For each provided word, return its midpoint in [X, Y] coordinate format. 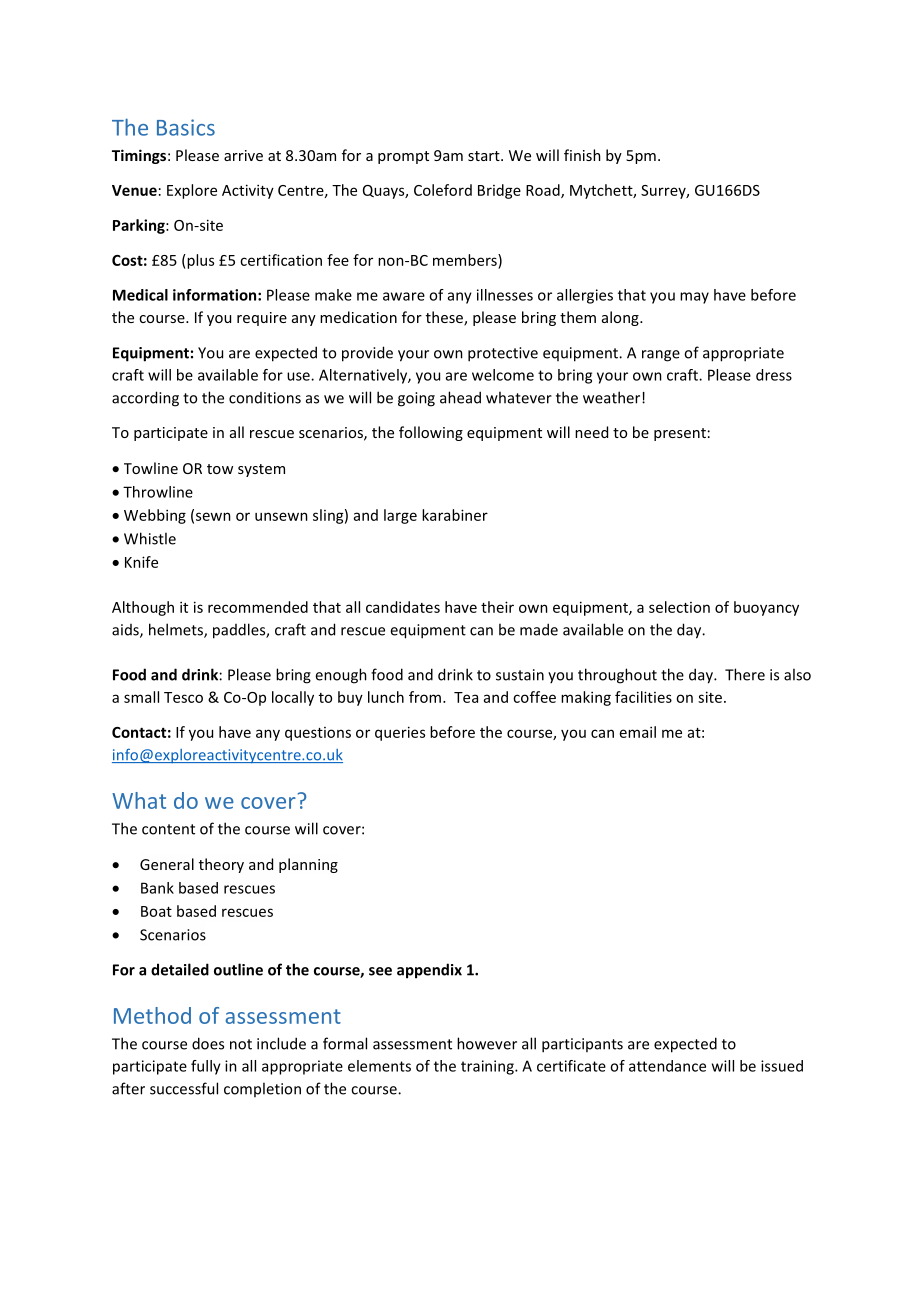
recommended [258, 607]
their [497, 607]
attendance [667, 1066]
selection [679, 607]
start [485, 156]
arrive [243, 155]
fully [206, 1067]
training [488, 1067]
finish [582, 155]
